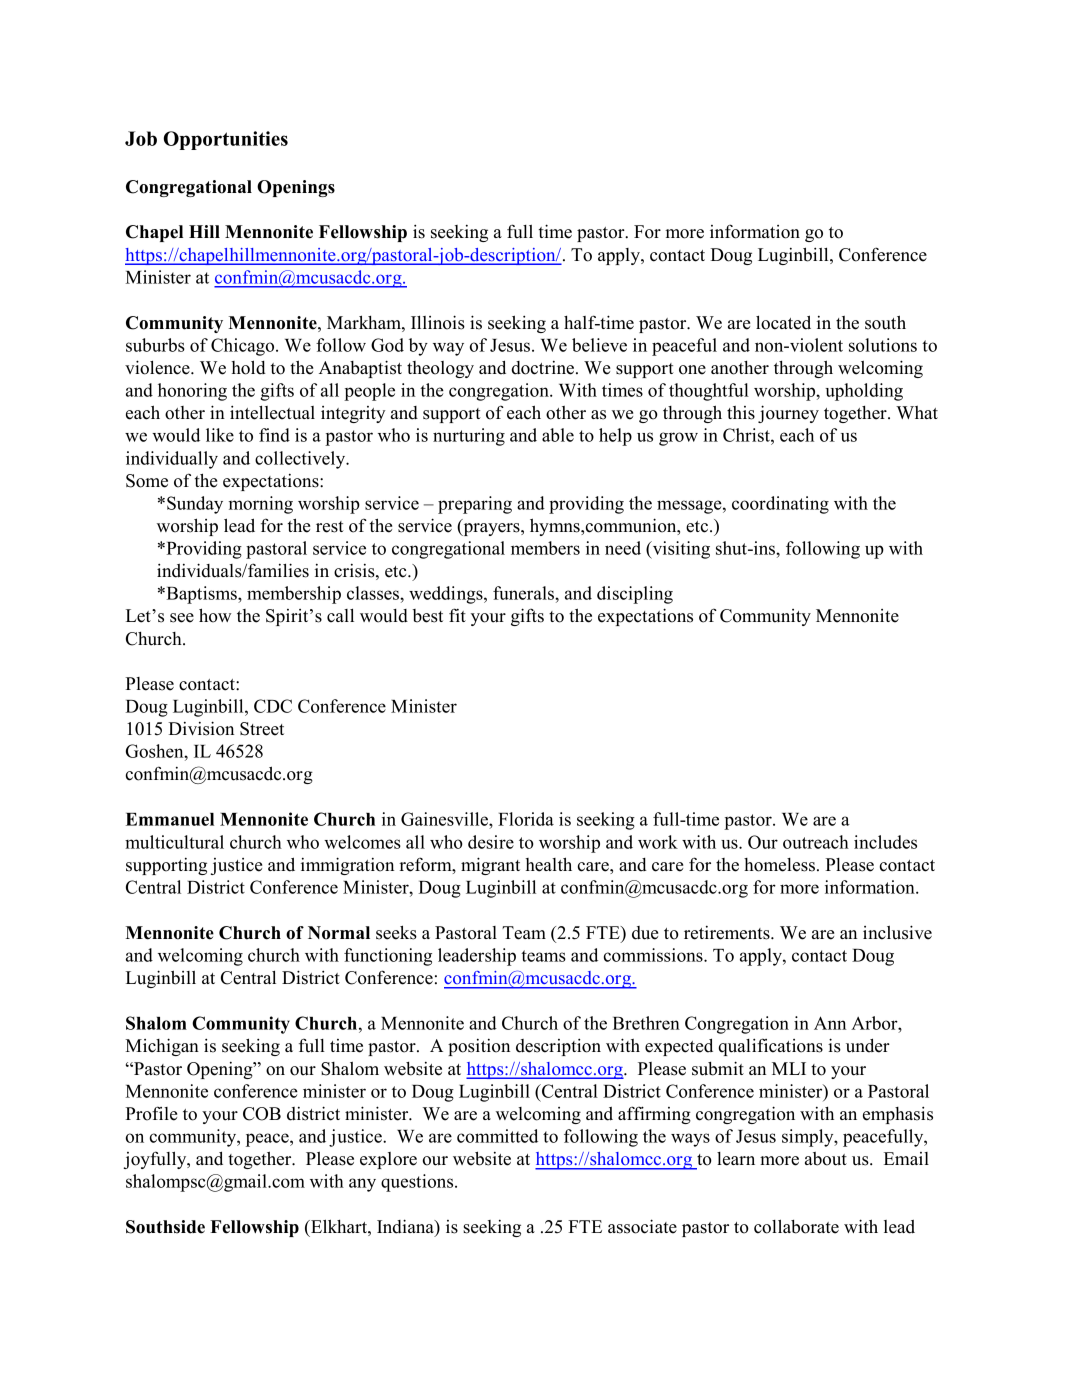 This document has height=1379, width=1065. I want to click on Illinois, so click(438, 322).
